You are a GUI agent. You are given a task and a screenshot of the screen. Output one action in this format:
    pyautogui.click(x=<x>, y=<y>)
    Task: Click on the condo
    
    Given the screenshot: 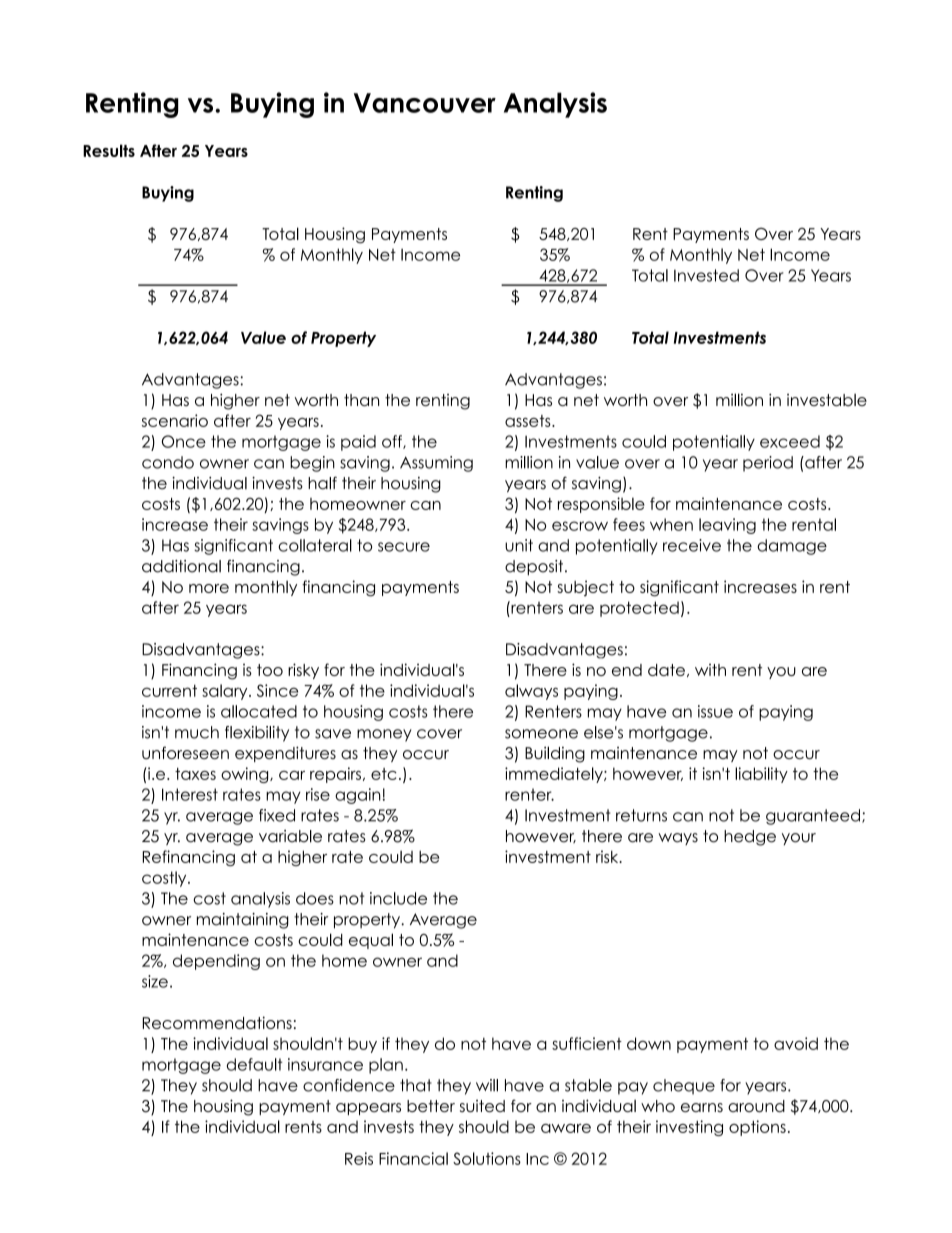 What is the action you would take?
    pyautogui.click(x=168, y=462)
